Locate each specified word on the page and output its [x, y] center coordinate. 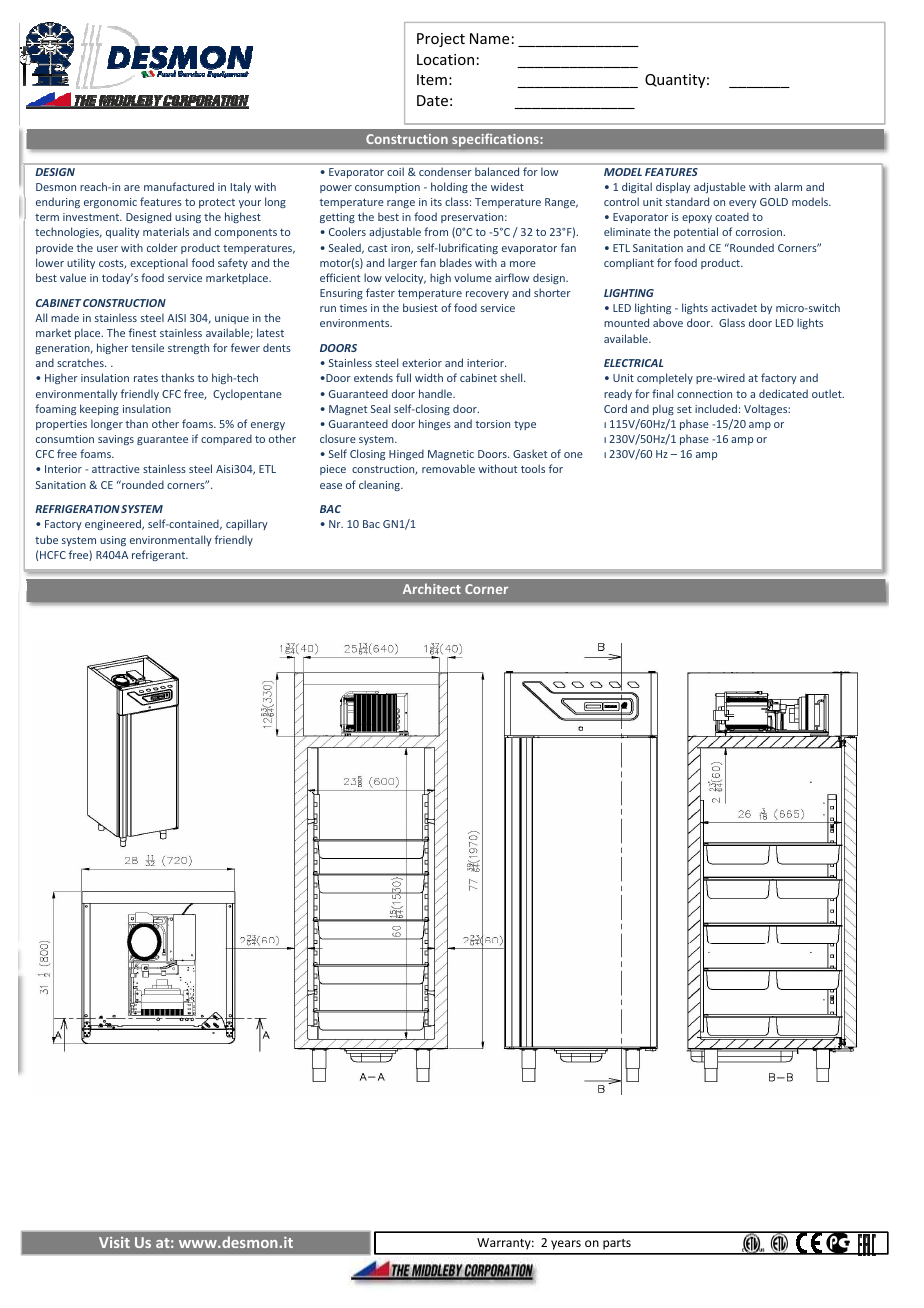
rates [146, 378]
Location [445, 59]
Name [489, 38]
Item [432, 79]
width [429, 377]
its [436, 202]
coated [732, 216]
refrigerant [160, 555]
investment [92, 217]
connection [704, 394]
